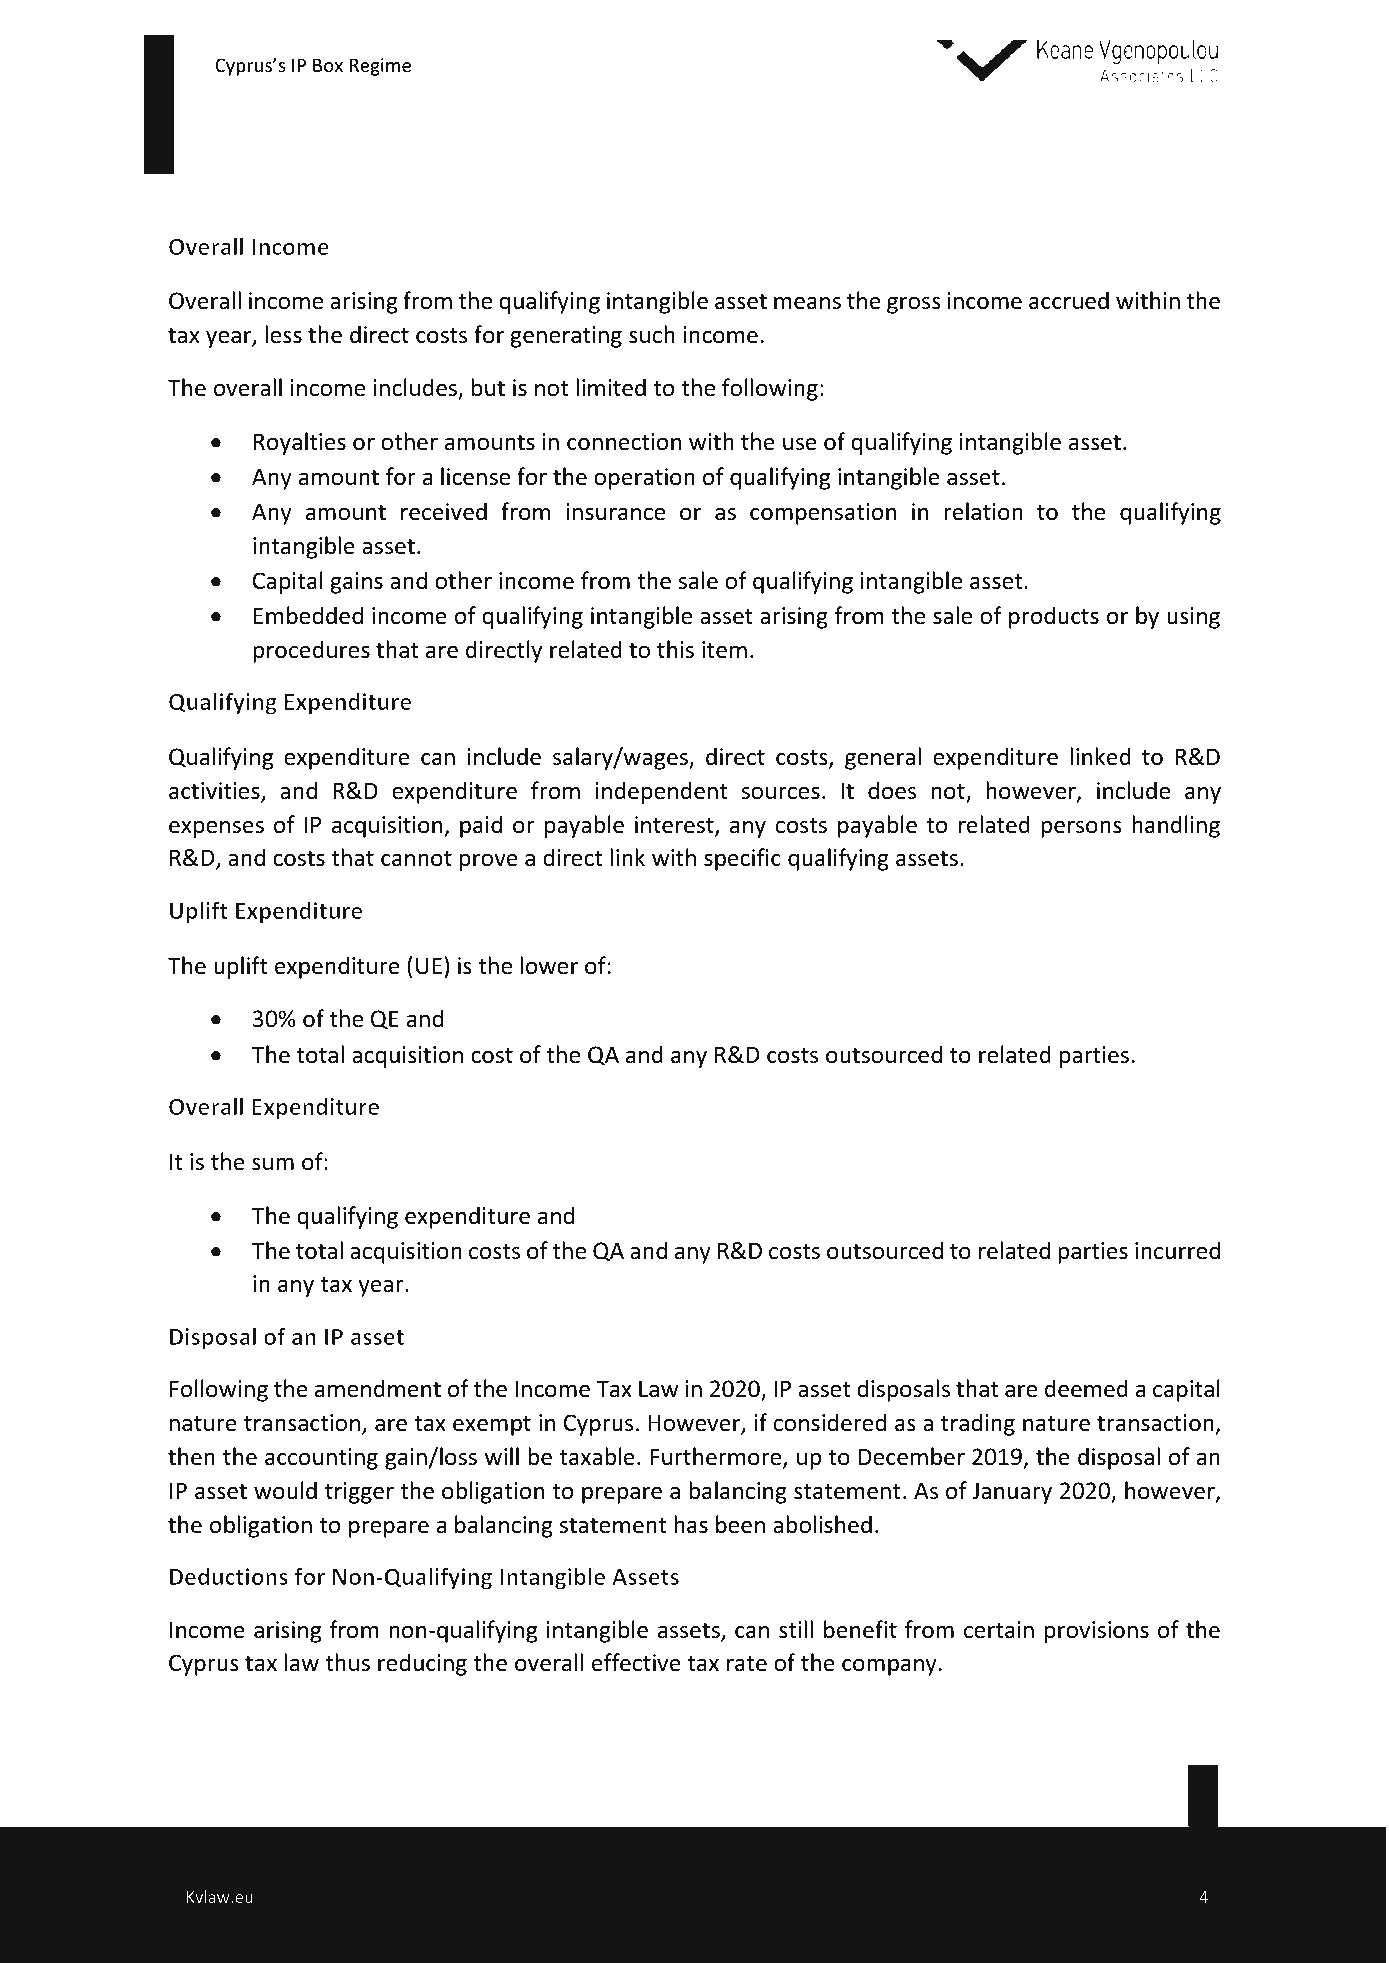  I want to click on lower, so click(549, 965).
